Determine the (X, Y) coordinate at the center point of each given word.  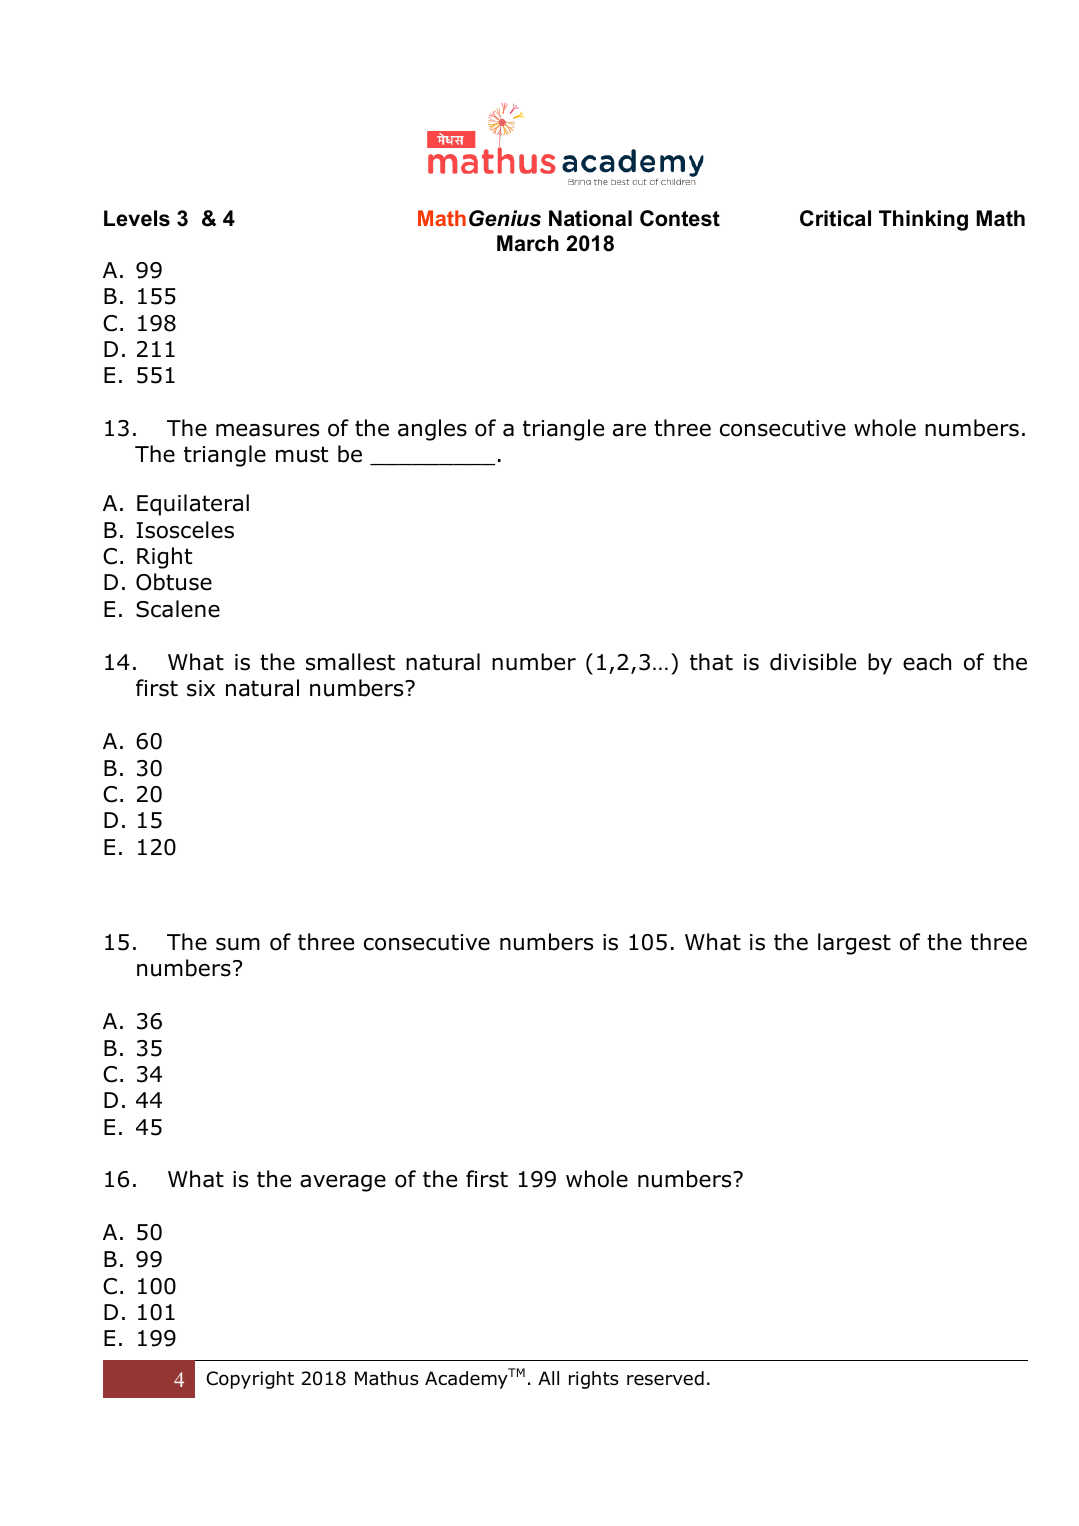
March (528, 243)
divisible (813, 662)
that (711, 662)
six (201, 688)
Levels (137, 218)
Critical (835, 218)
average (343, 1183)
